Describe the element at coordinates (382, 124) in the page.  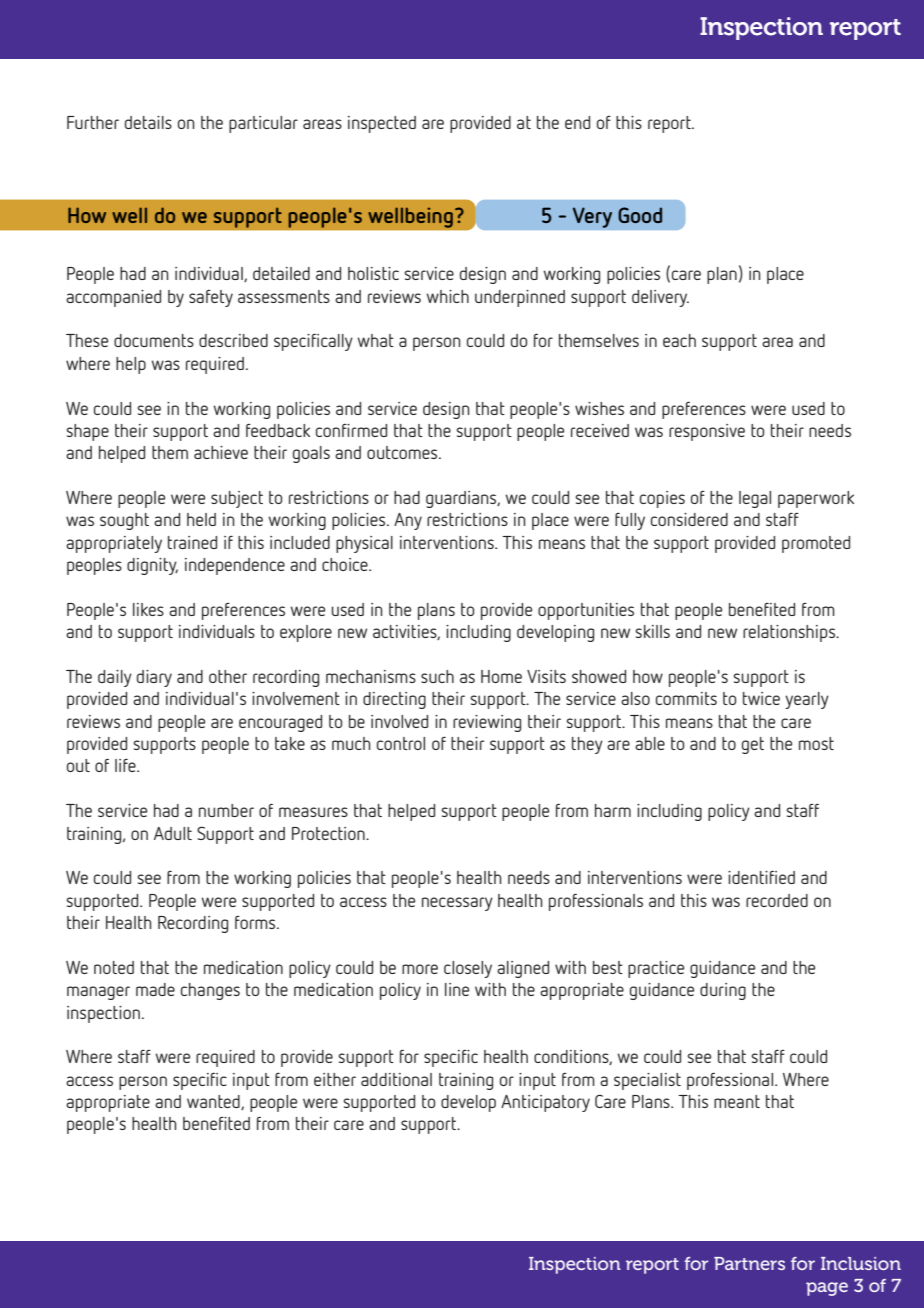
I see `inspected` at that location.
